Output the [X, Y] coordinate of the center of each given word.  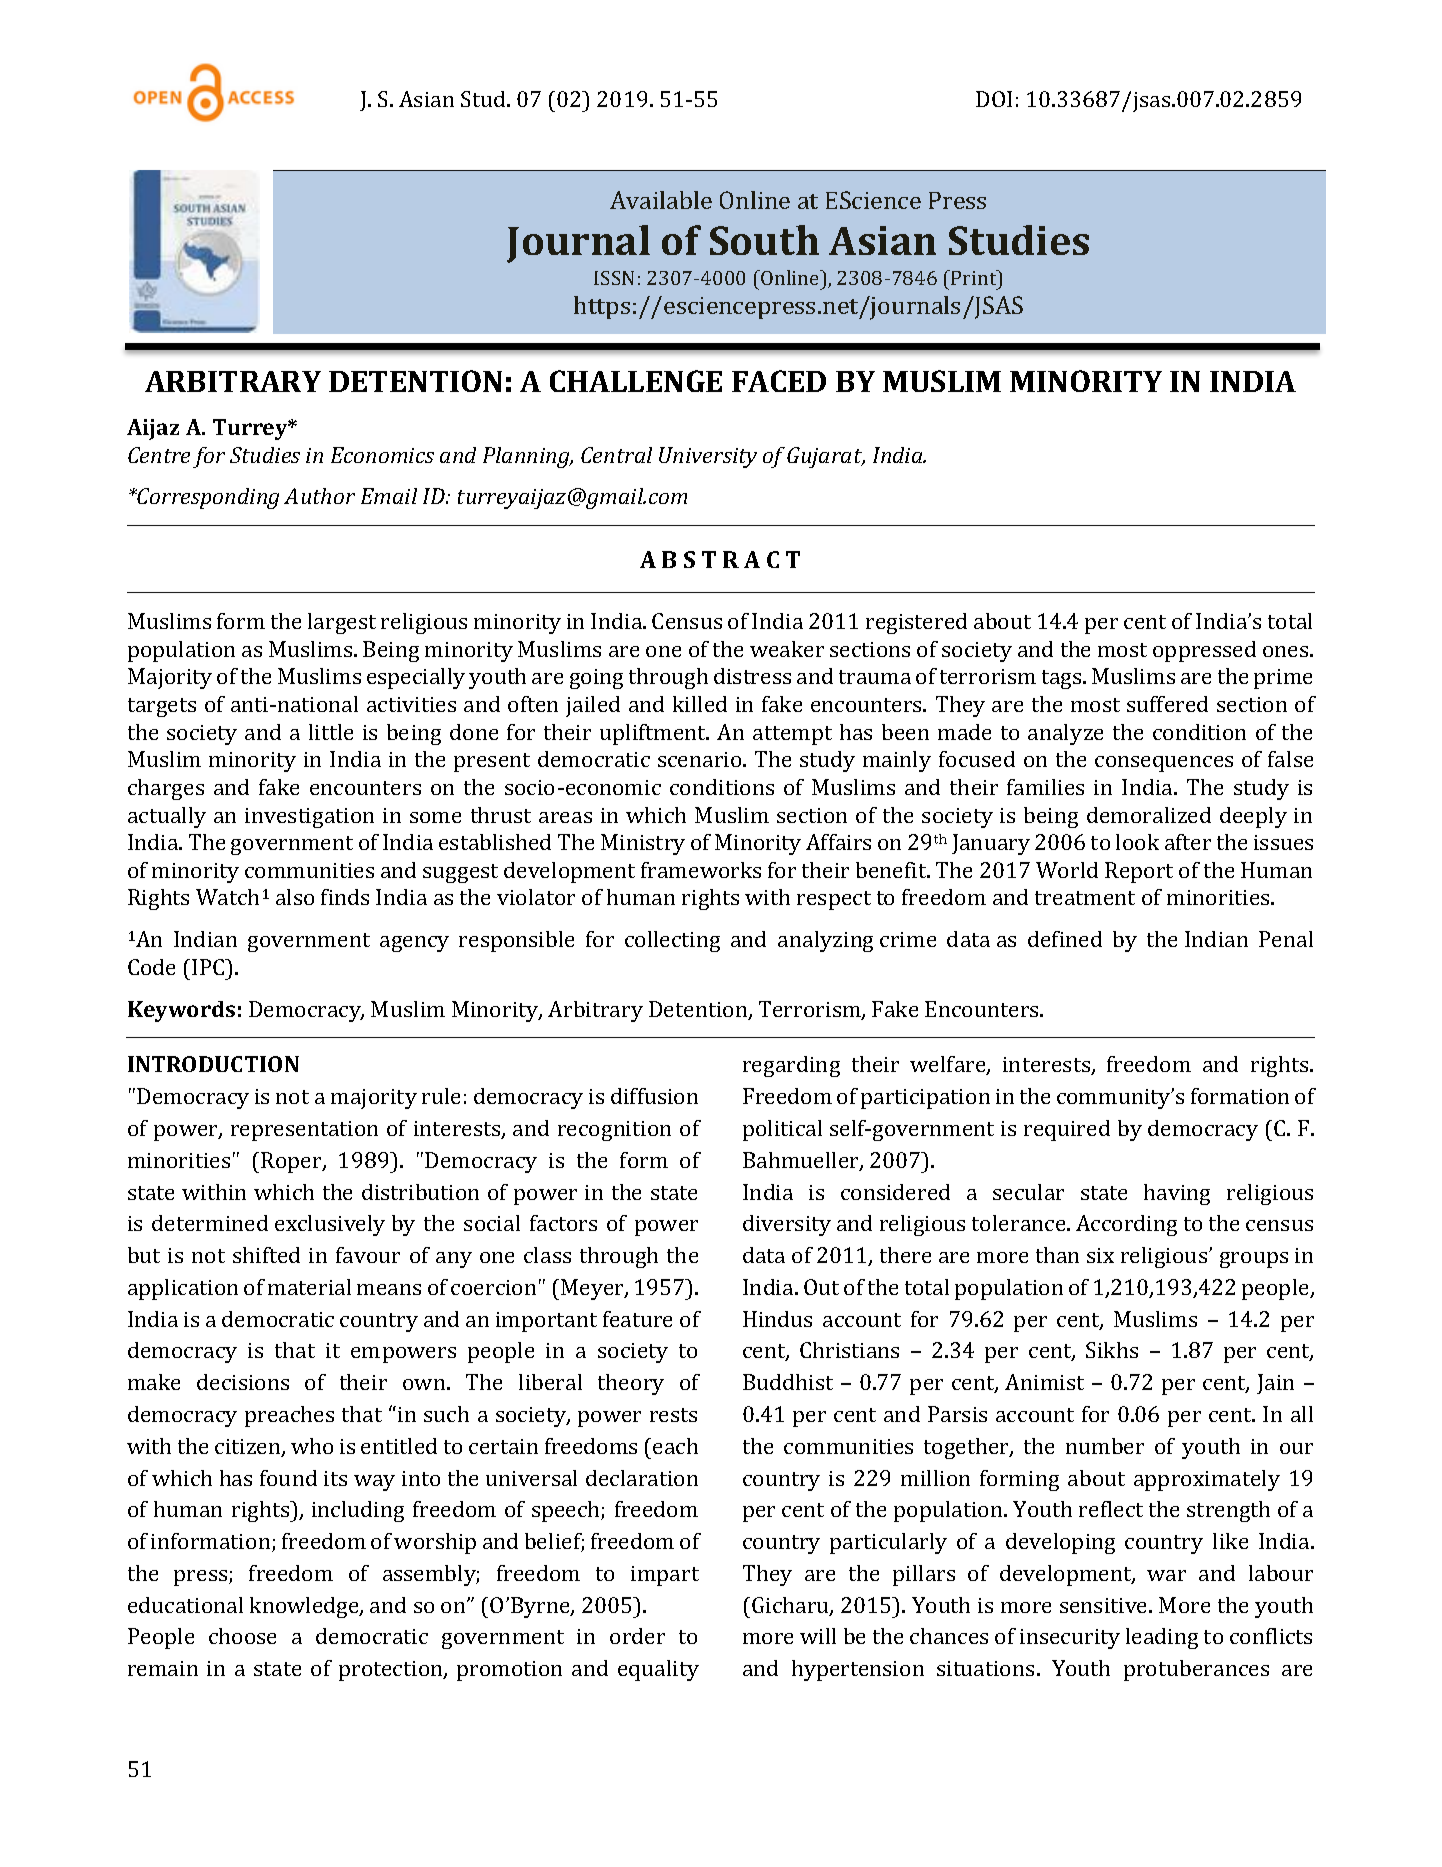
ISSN [614, 278]
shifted [266, 1255]
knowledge [305, 1607]
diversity [787, 1225]
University [708, 457]
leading [1162, 1638]
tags [1063, 679]
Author [319, 496]
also [295, 897]
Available [661, 200]
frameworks [701, 870]
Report [1139, 872]
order [637, 1636]
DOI [994, 99]
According [1126, 1225]
